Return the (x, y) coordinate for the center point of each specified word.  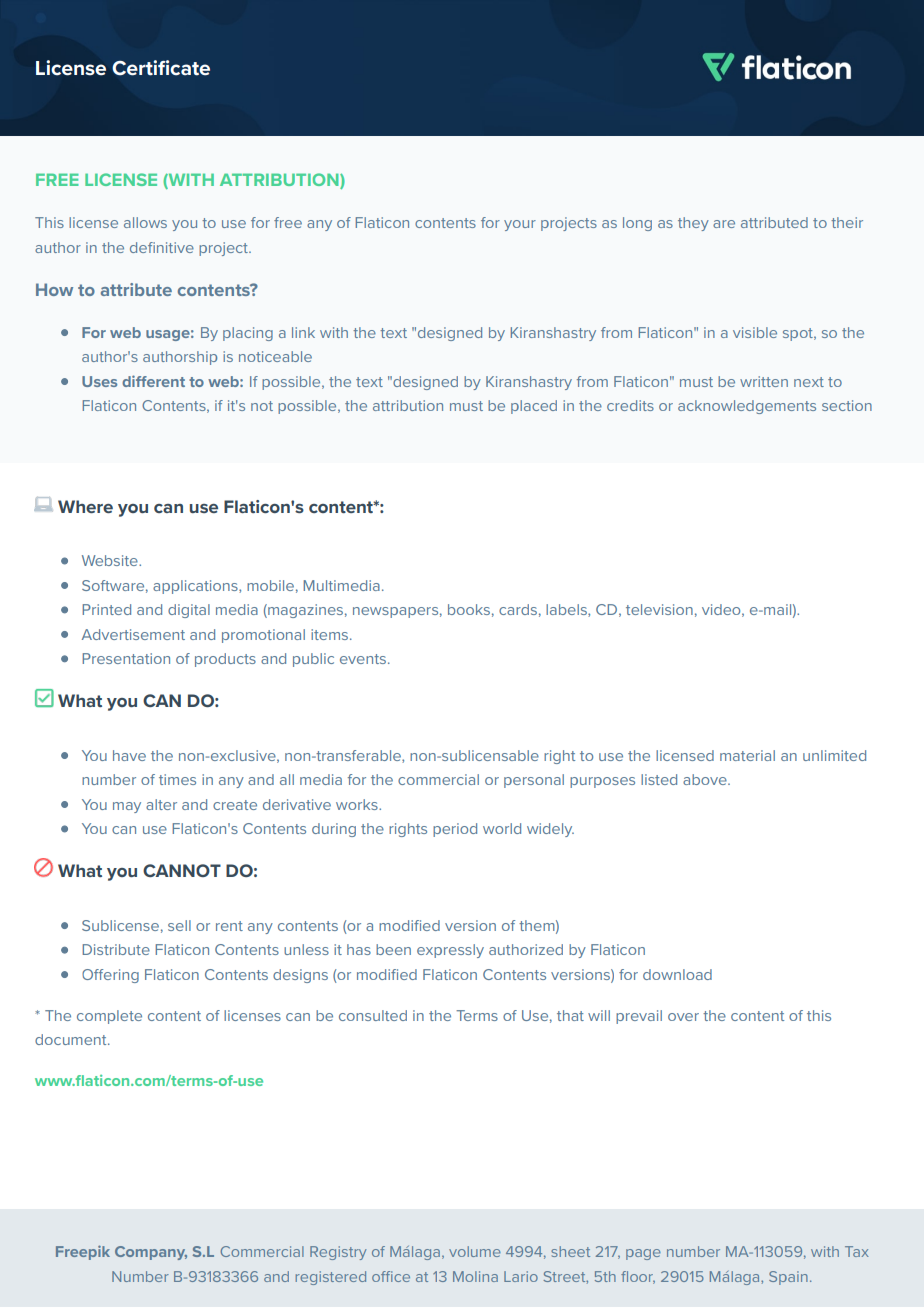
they (693, 224)
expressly (450, 951)
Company (151, 1253)
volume (475, 1251)
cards (518, 609)
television (659, 609)
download (677, 974)
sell (179, 925)
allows (145, 222)
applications (196, 587)
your (520, 225)
